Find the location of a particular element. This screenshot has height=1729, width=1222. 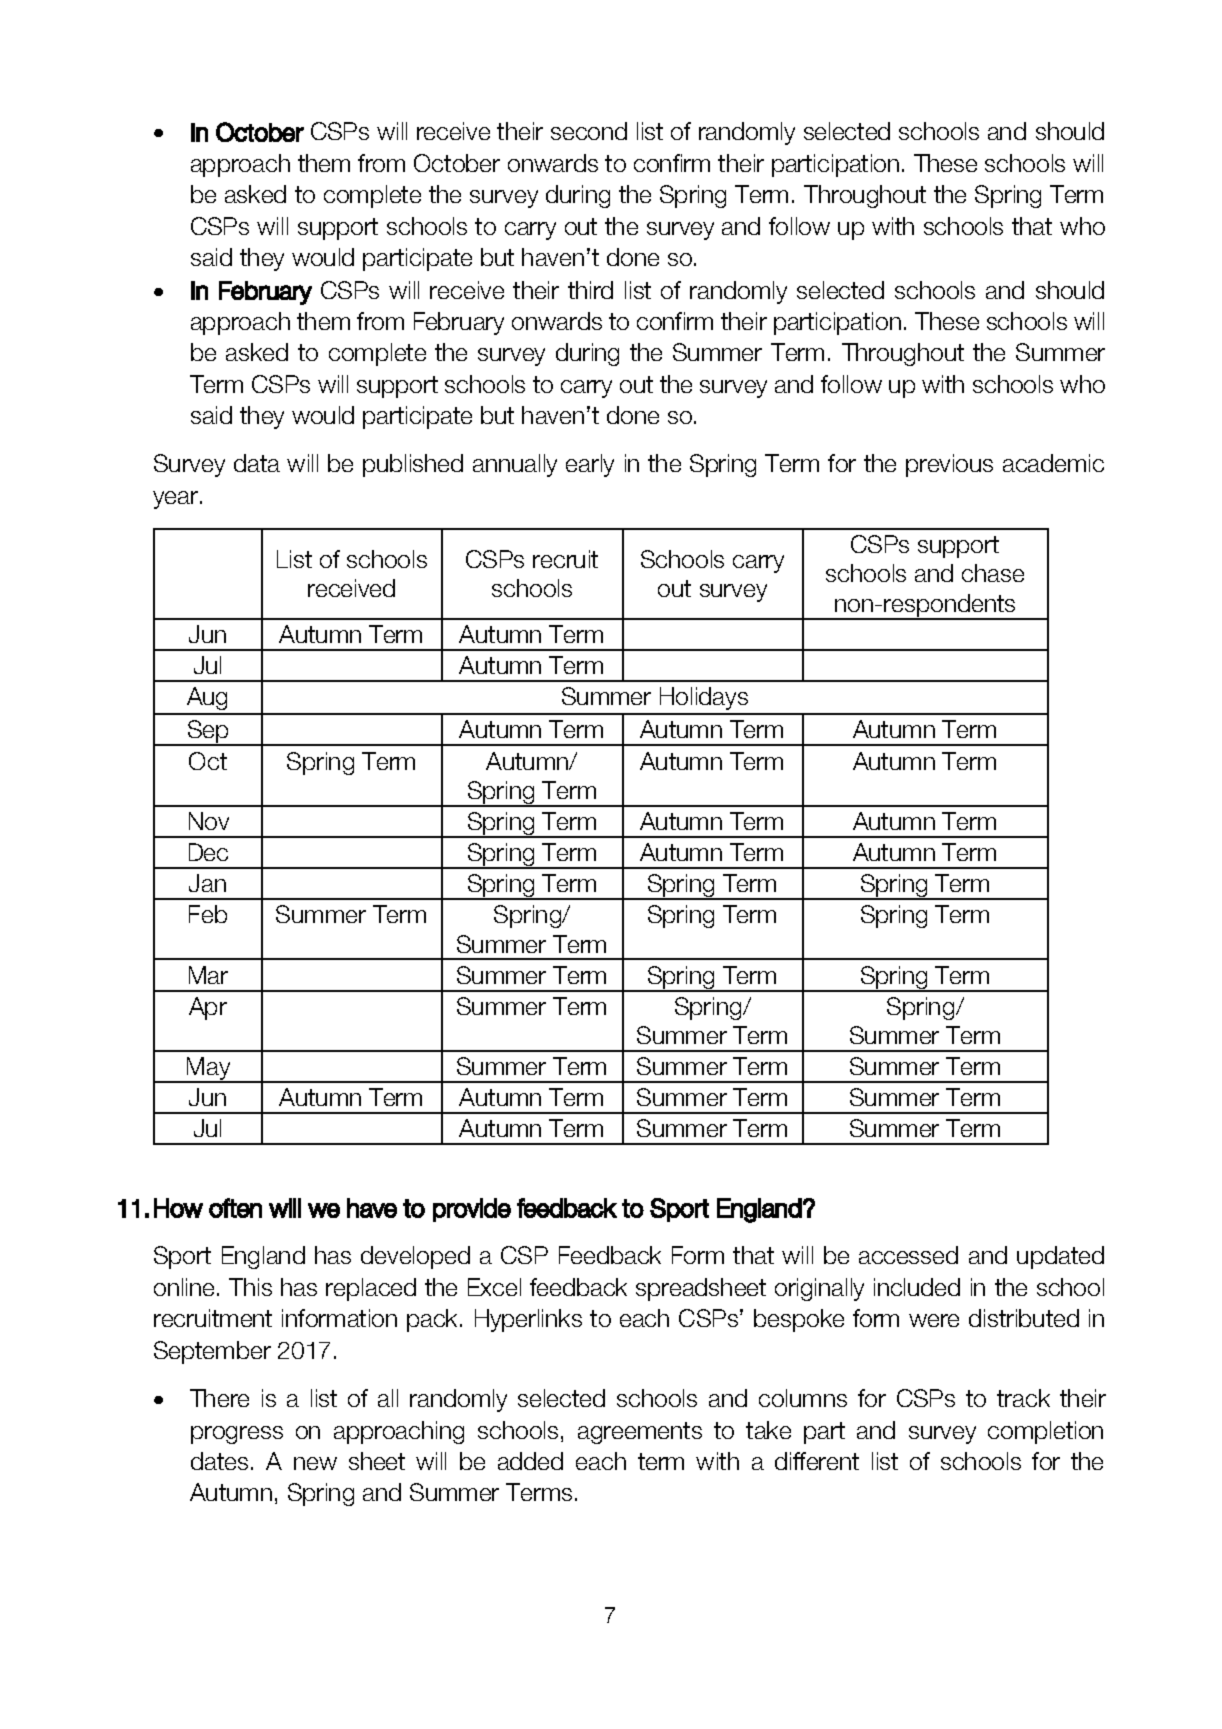

previous is located at coordinates (949, 465).
